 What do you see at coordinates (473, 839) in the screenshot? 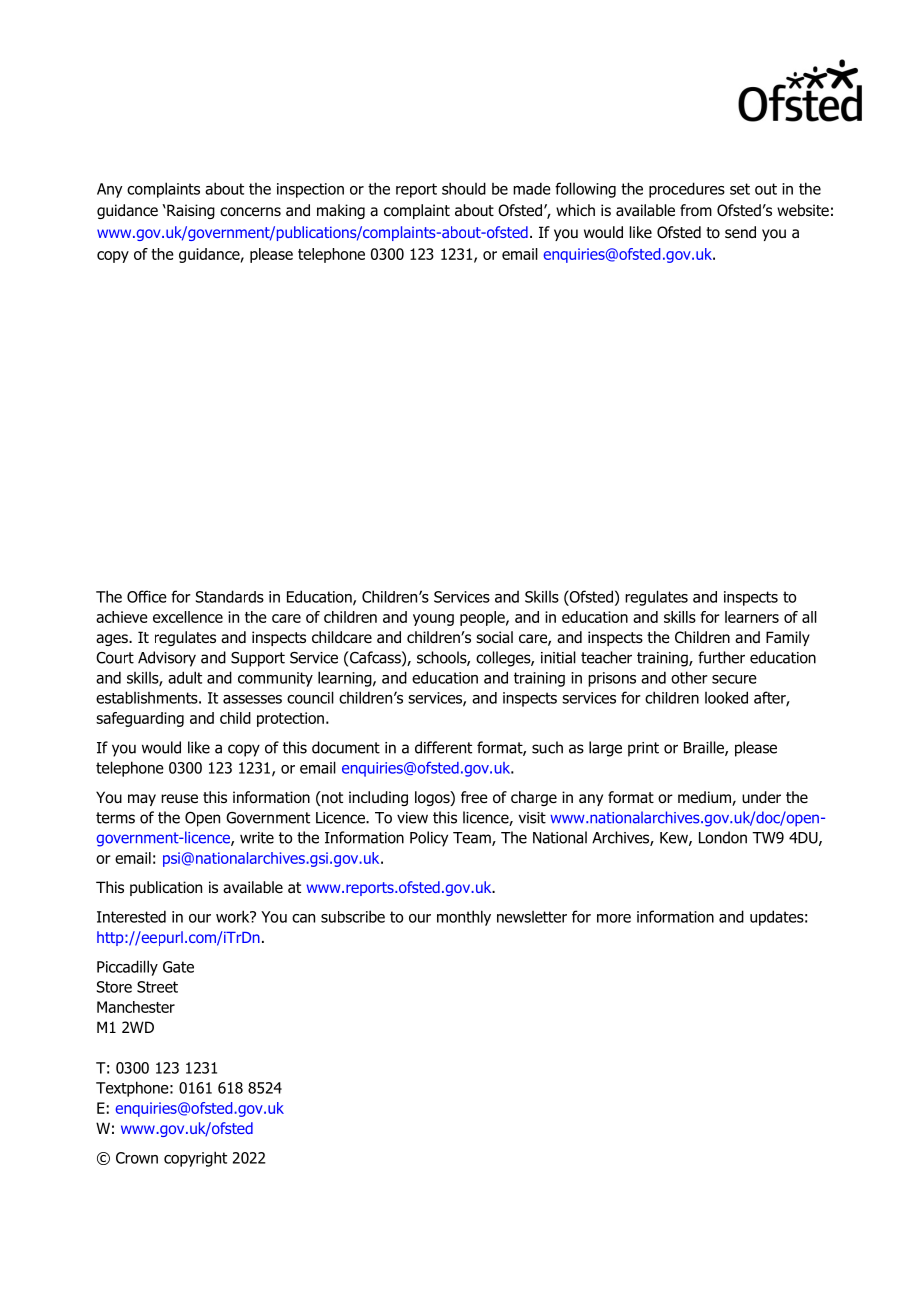
I see `Team` at bounding box center [473, 839].
